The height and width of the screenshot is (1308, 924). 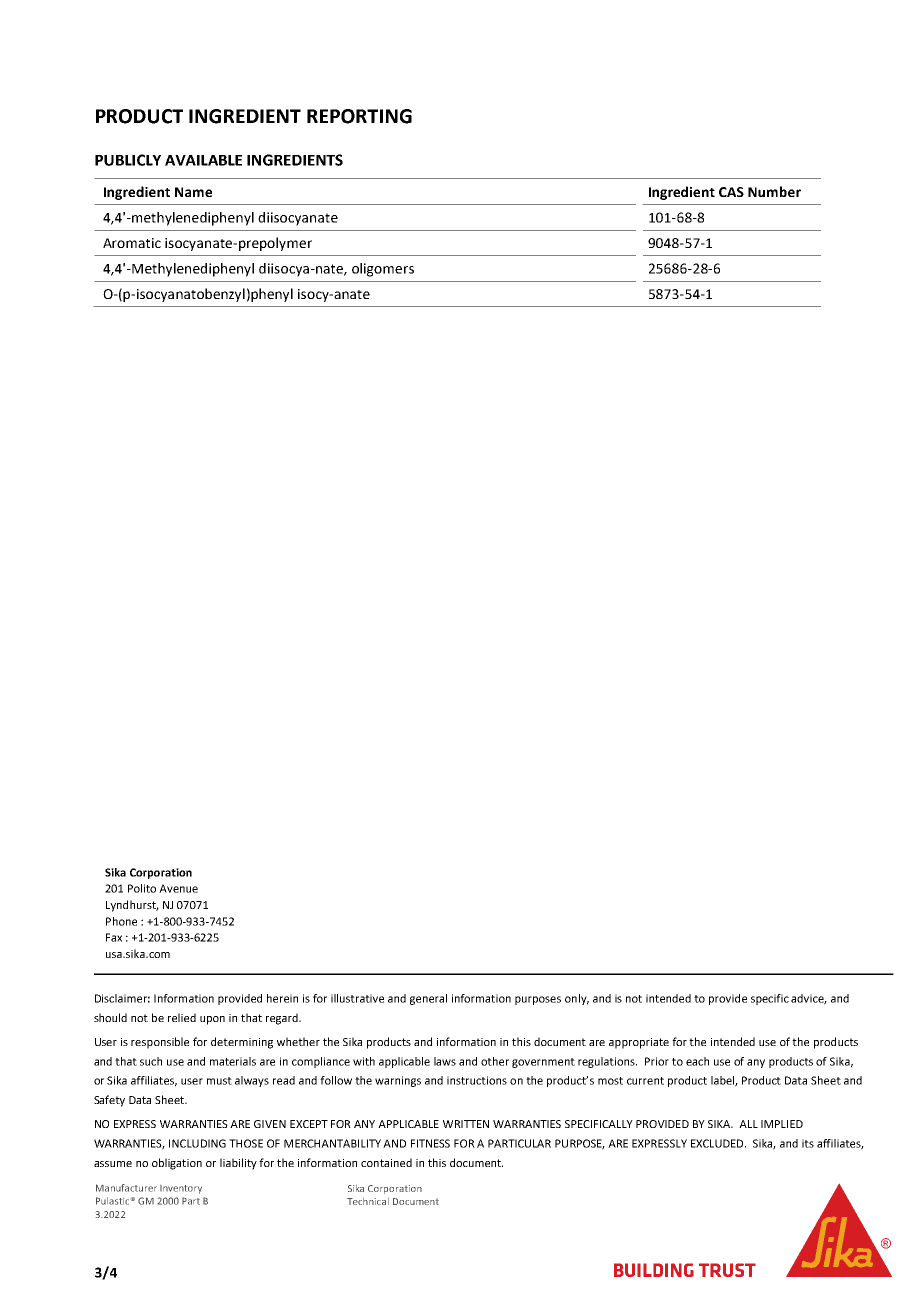 What do you see at coordinates (639, 1043) in the screenshot?
I see `appropriate` at bounding box center [639, 1043].
